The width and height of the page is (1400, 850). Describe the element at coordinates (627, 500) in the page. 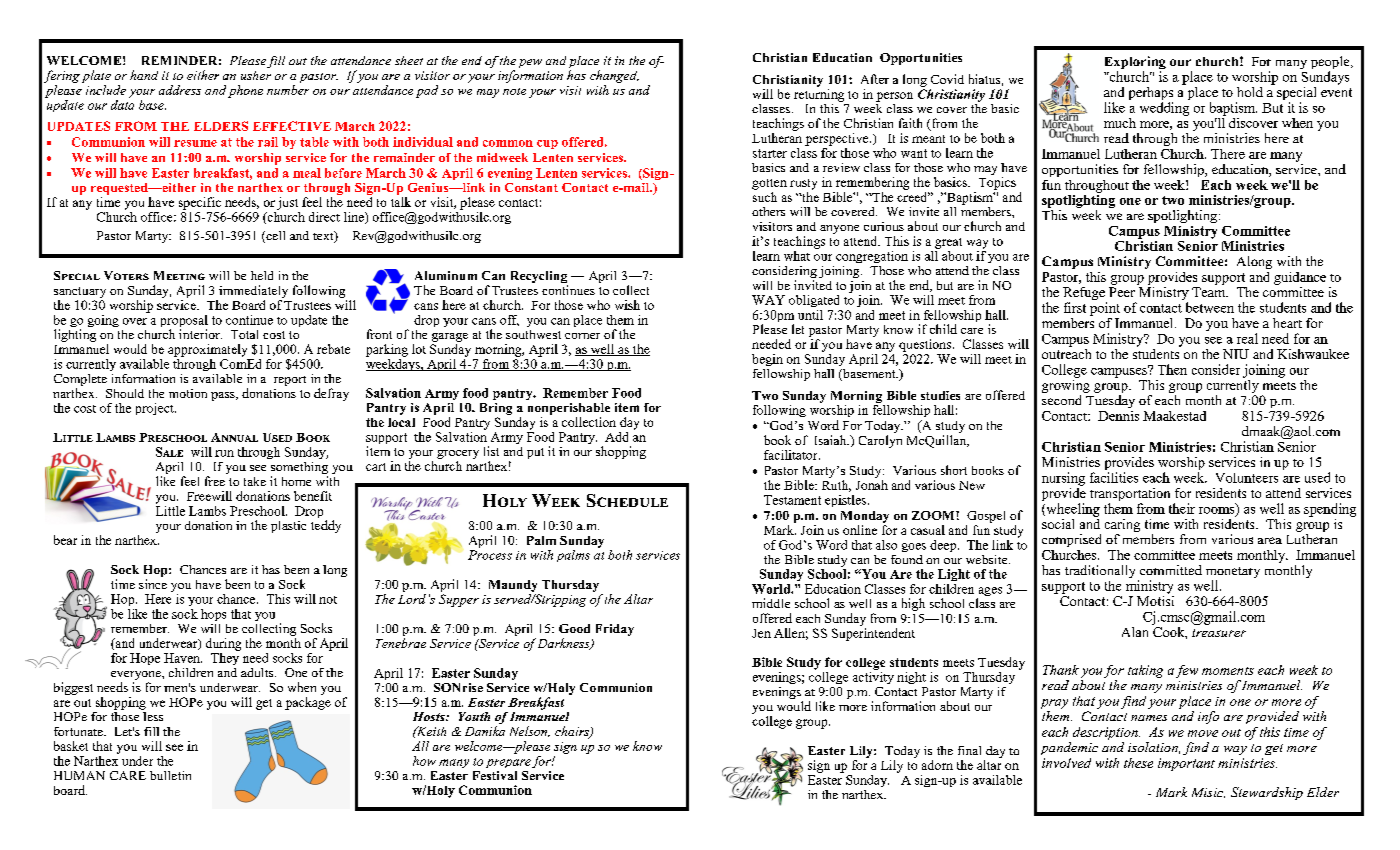

I see `Schedule` at that location.
